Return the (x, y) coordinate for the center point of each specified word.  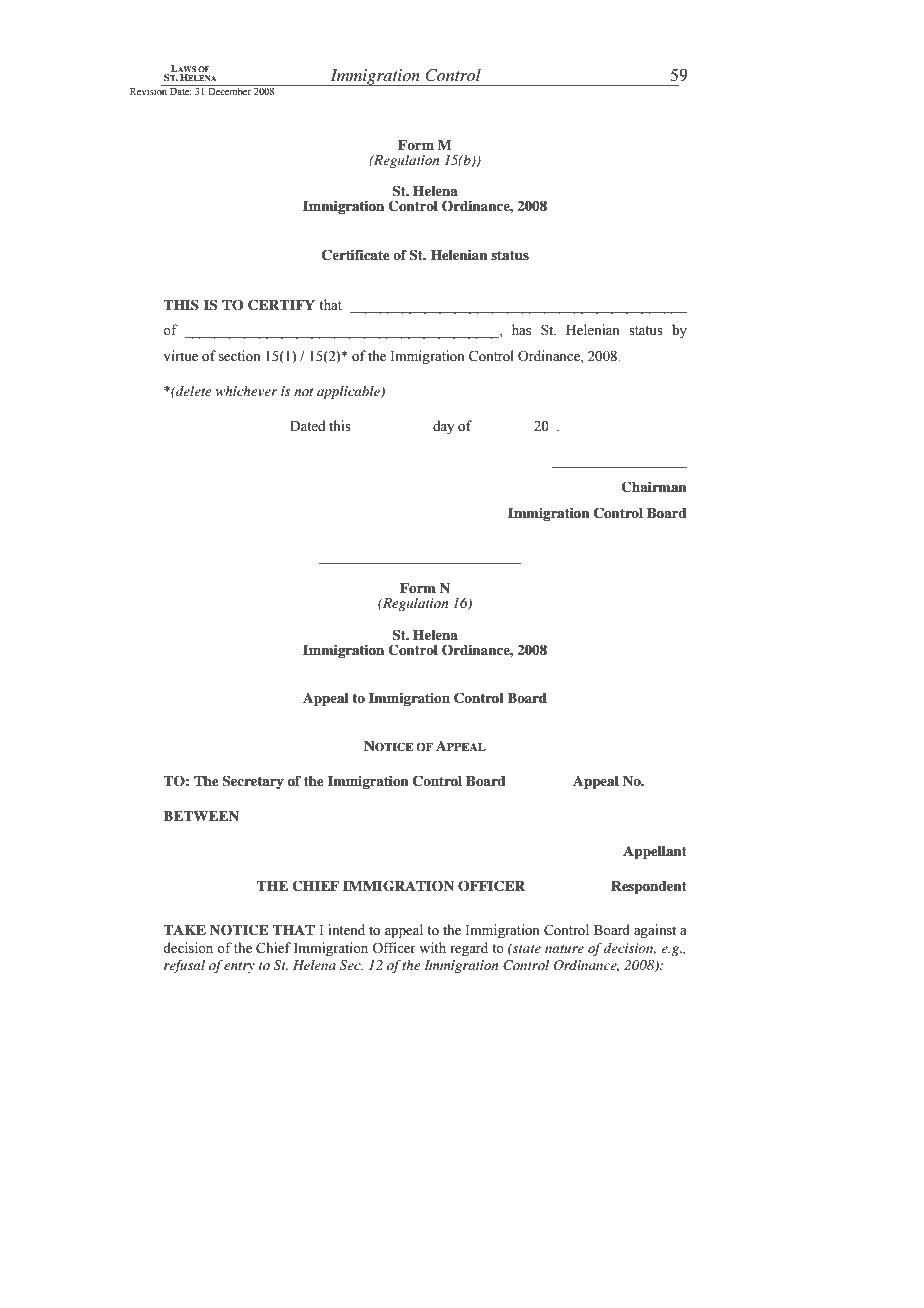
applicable (349, 392)
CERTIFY (281, 305)
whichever (246, 391)
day (443, 427)
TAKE (184, 930)
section (239, 356)
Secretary (253, 782)
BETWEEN (201, 816)
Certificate (356, 255)
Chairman (654, 487)
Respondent (649, 887)
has (521, 330)
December (229, 90)
